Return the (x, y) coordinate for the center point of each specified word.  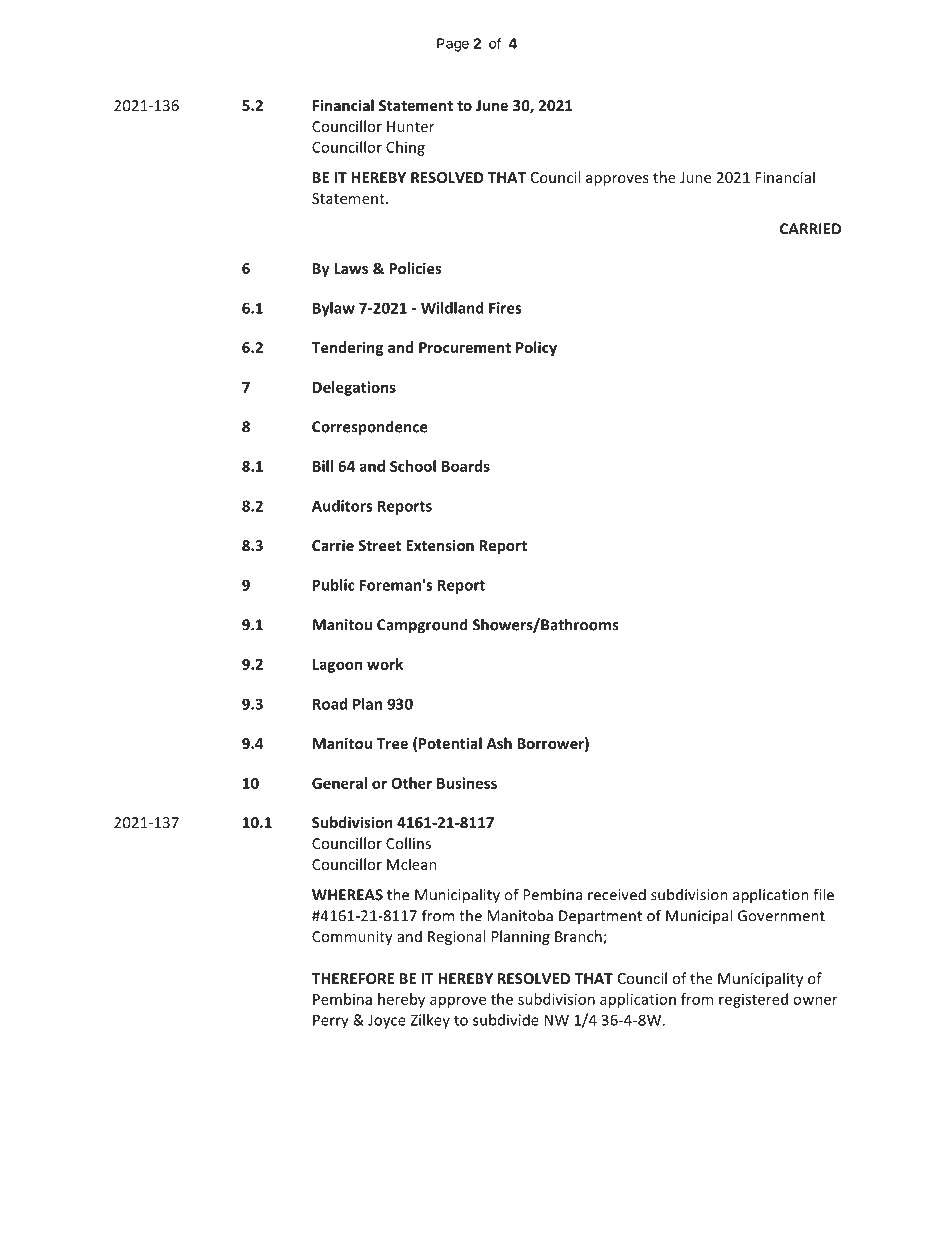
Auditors (342, 506)
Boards (466, 466)
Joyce (387, 1021)
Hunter (411, 126)
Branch (579, 937)
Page (453, 45)
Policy (536, 348)
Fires (505, 308)
